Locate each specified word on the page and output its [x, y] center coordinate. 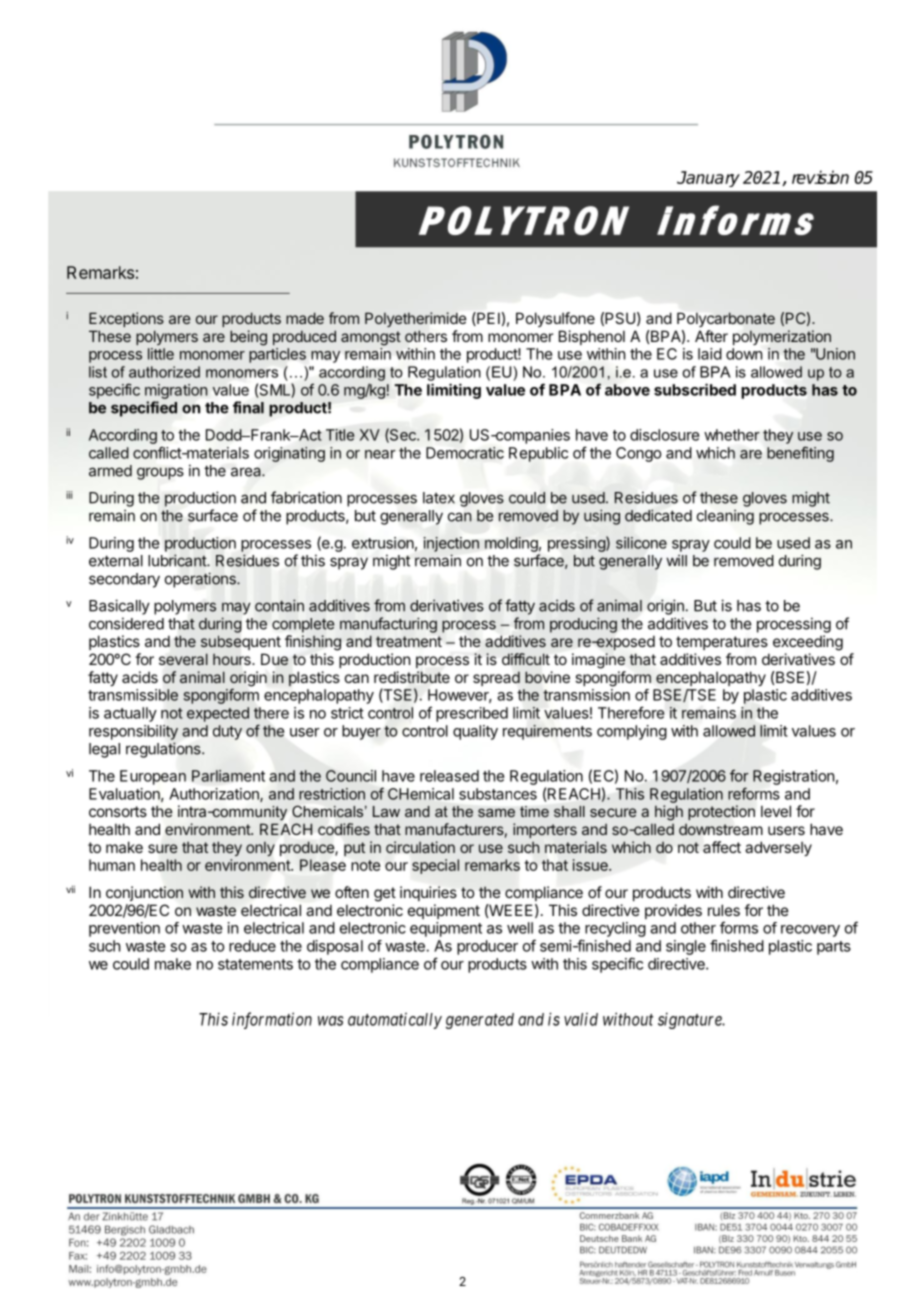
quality [475, 732]
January [708, 179]
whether [732, 435]
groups [160, 473]
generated [480, 1021]
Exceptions [126, 319]
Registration [793, 777]
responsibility [133, 732]
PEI [487, 319]
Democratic [465, 453]
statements [255, 964]
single [686, 947]
